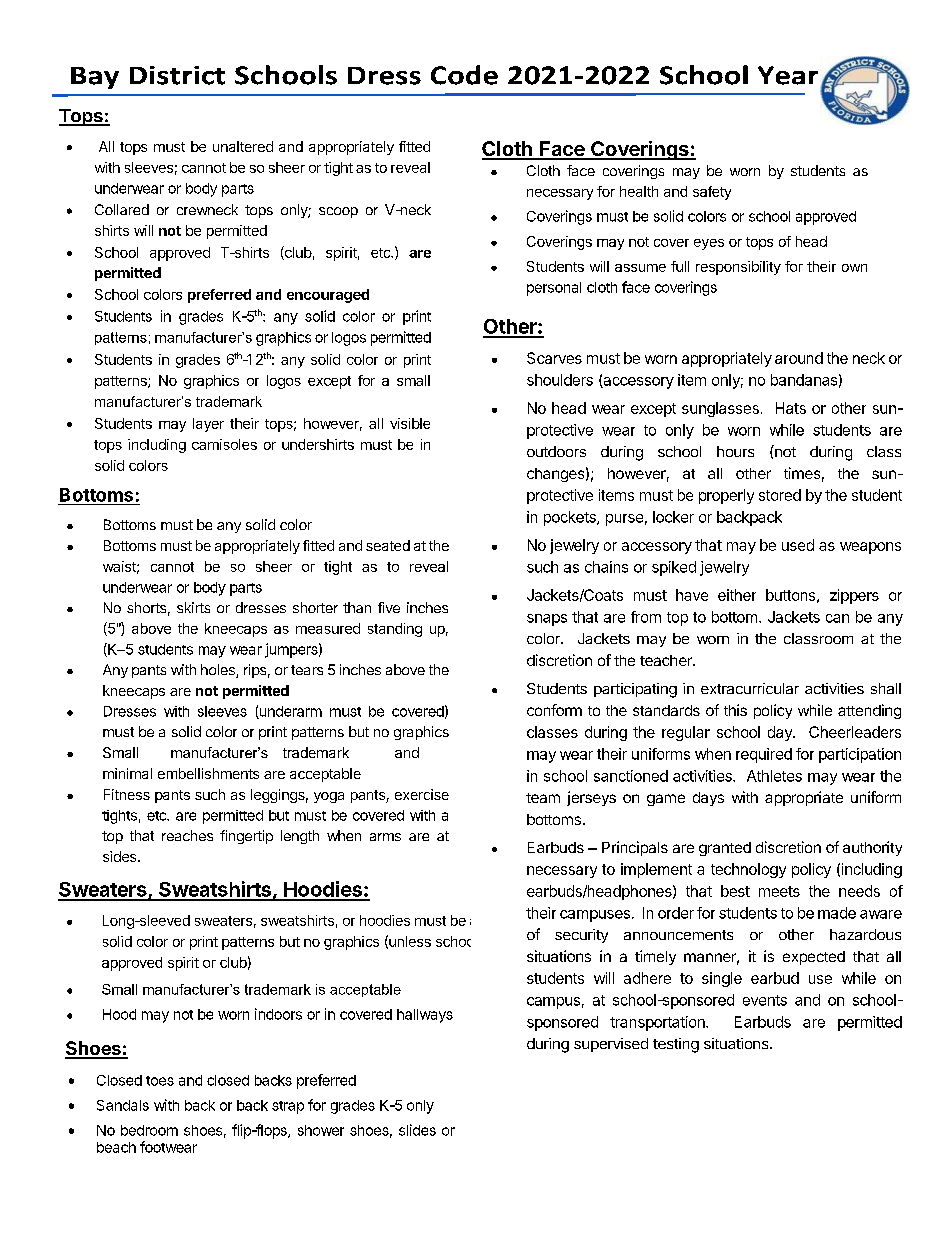  Describe the element at coordinates (750, 688) in the image. I see `extracurricular` at that location.
